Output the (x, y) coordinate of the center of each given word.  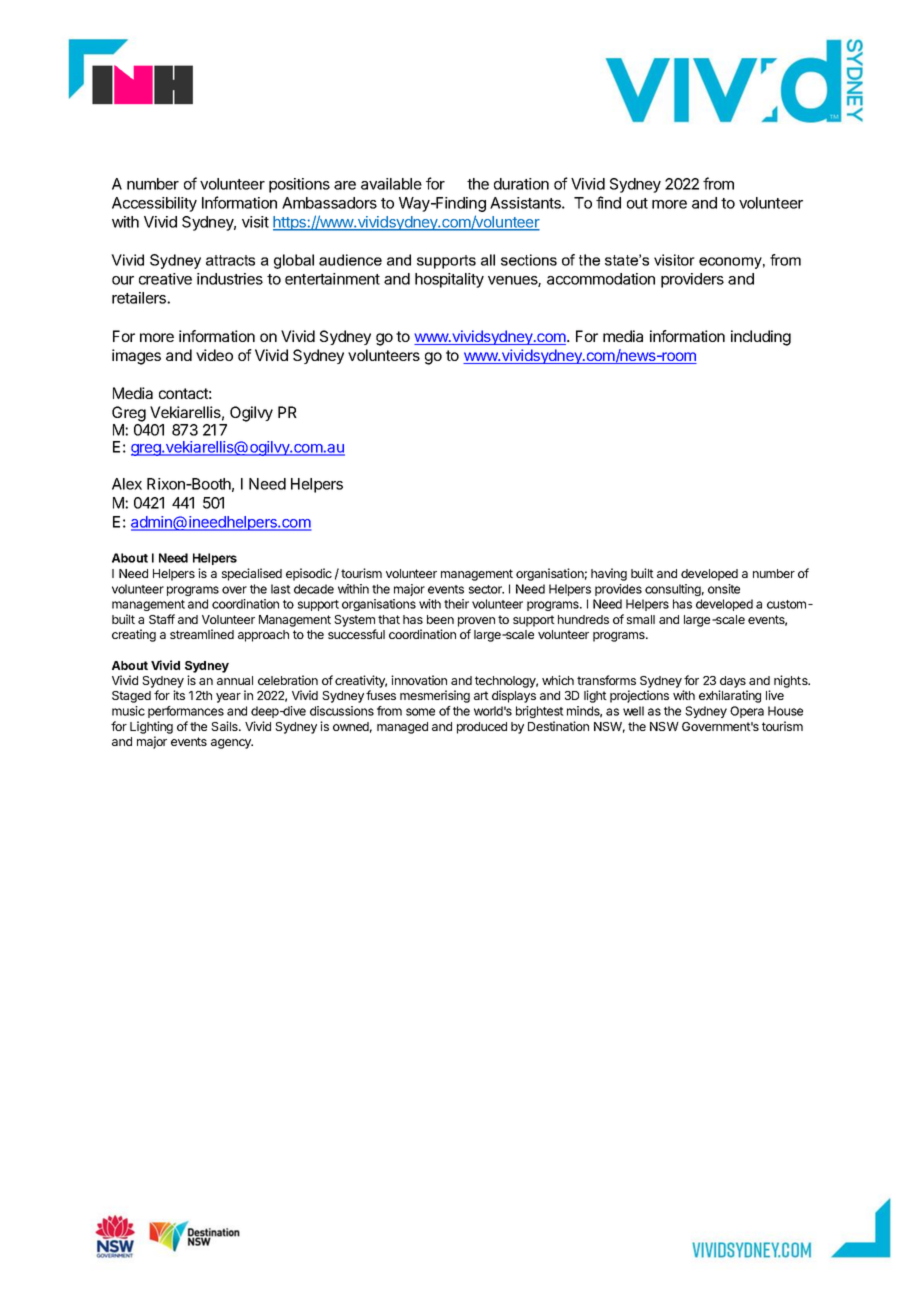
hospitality (449, 280)
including (761, 338)
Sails (225, 726)
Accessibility (154, 204)
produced (482, 728)
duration (521, 184)
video (214, 355)
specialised (252, 574)
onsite (724, 589)
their (456, 604)
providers (692, 280)
